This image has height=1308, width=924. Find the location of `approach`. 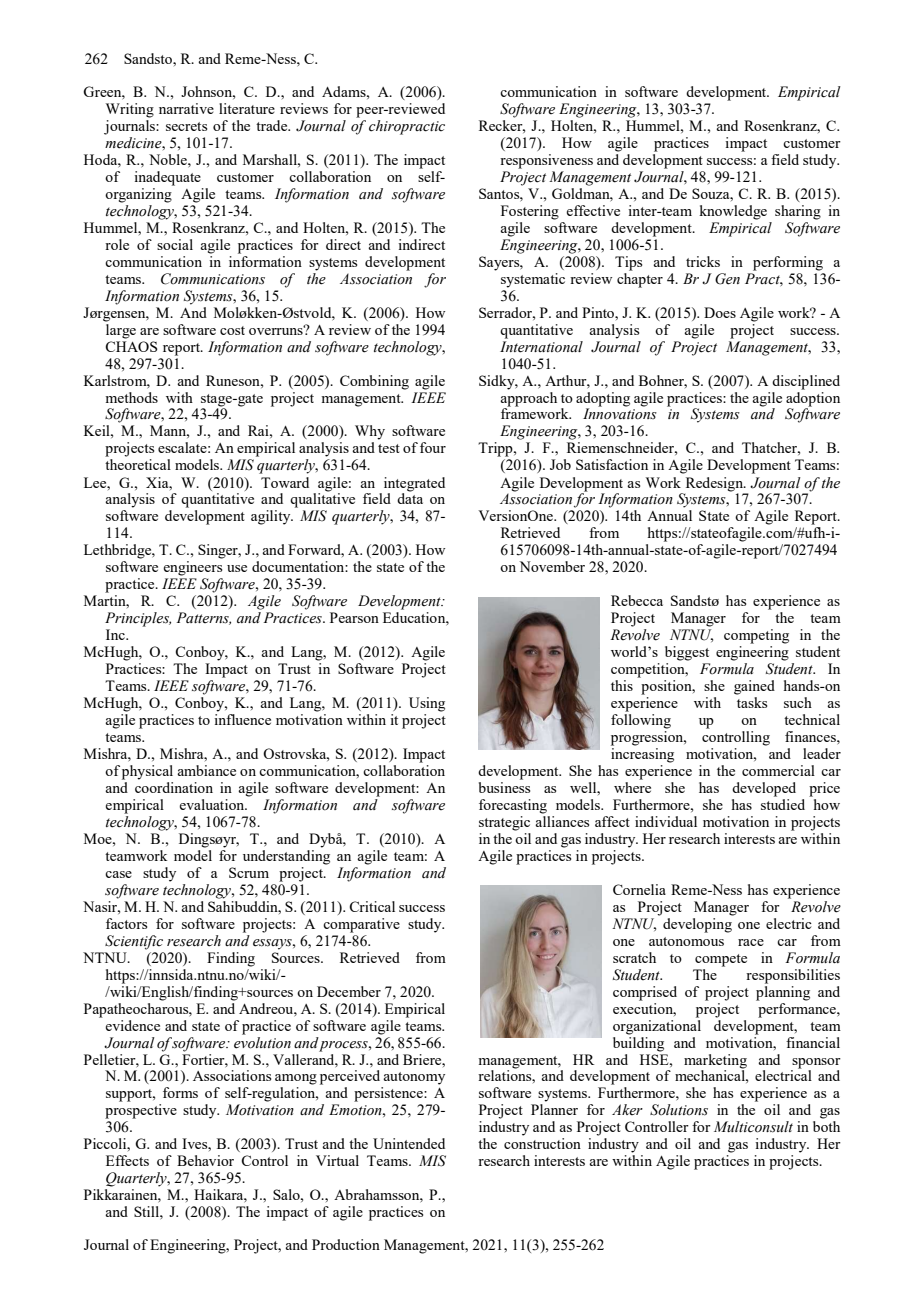

approach is located at coordinates (528, 398).
